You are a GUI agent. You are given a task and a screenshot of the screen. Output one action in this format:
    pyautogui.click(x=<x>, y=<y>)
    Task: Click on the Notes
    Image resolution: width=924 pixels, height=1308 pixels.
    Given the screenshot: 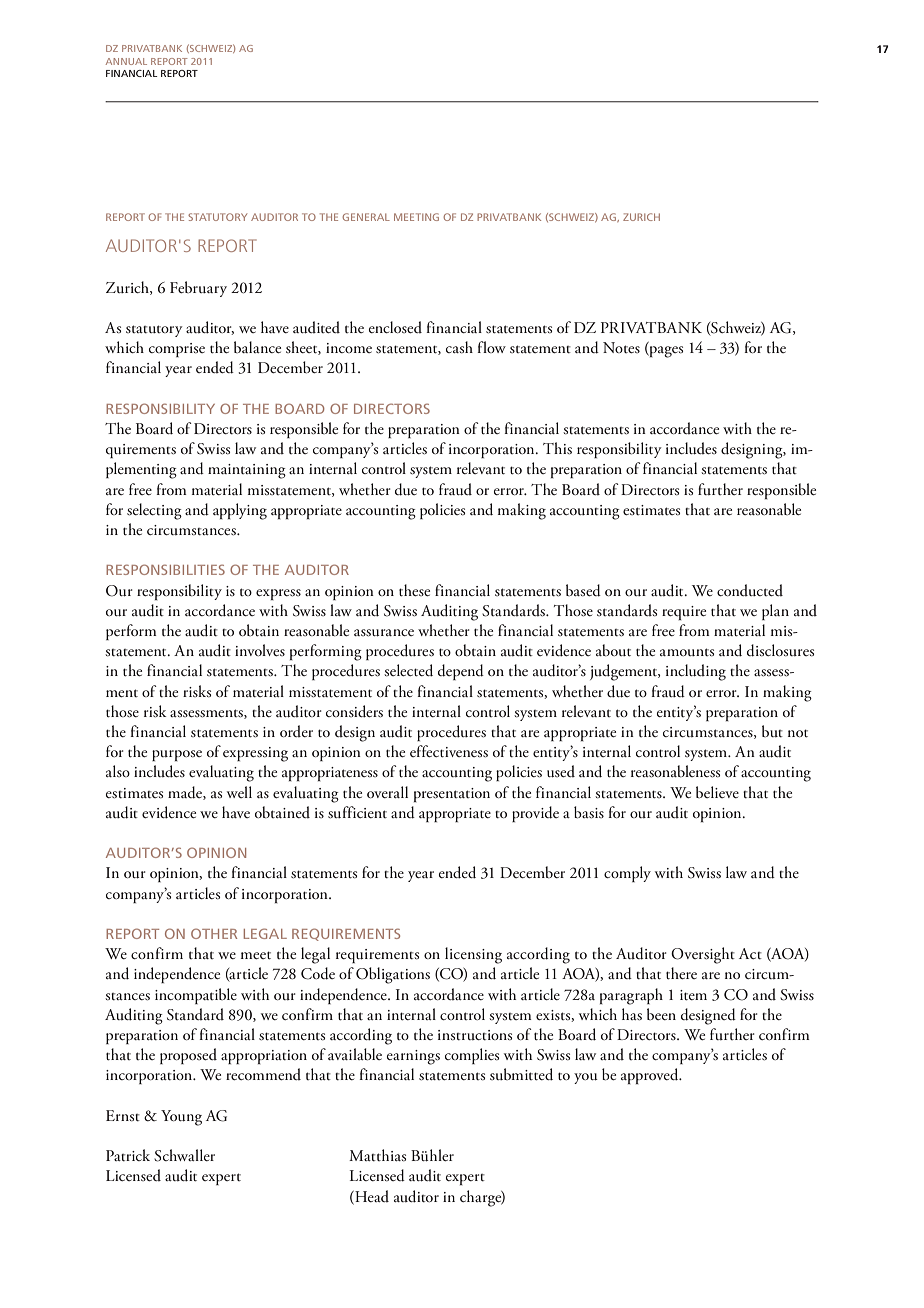 What is the action you would take?
    pyautogui.click(x=621, y=347)
